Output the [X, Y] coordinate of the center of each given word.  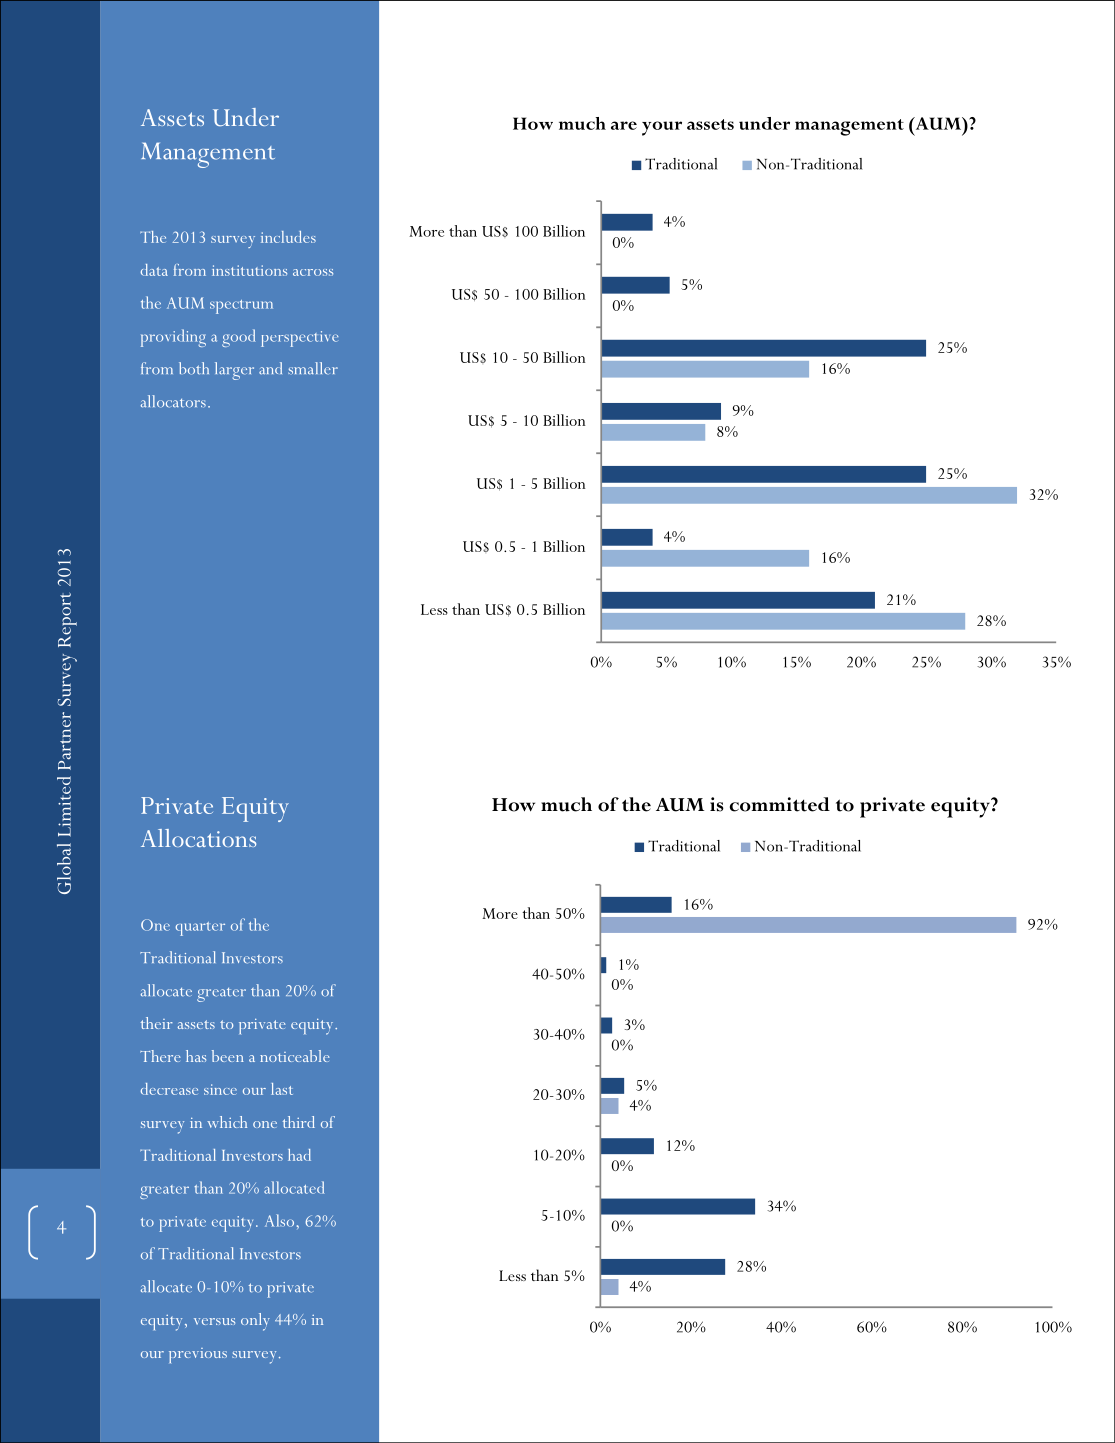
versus [214, 1321]
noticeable [295, 1056]
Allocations [198, 838]
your [662, 128]
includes [288, 237]
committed [780, 804]
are [624, 125]
